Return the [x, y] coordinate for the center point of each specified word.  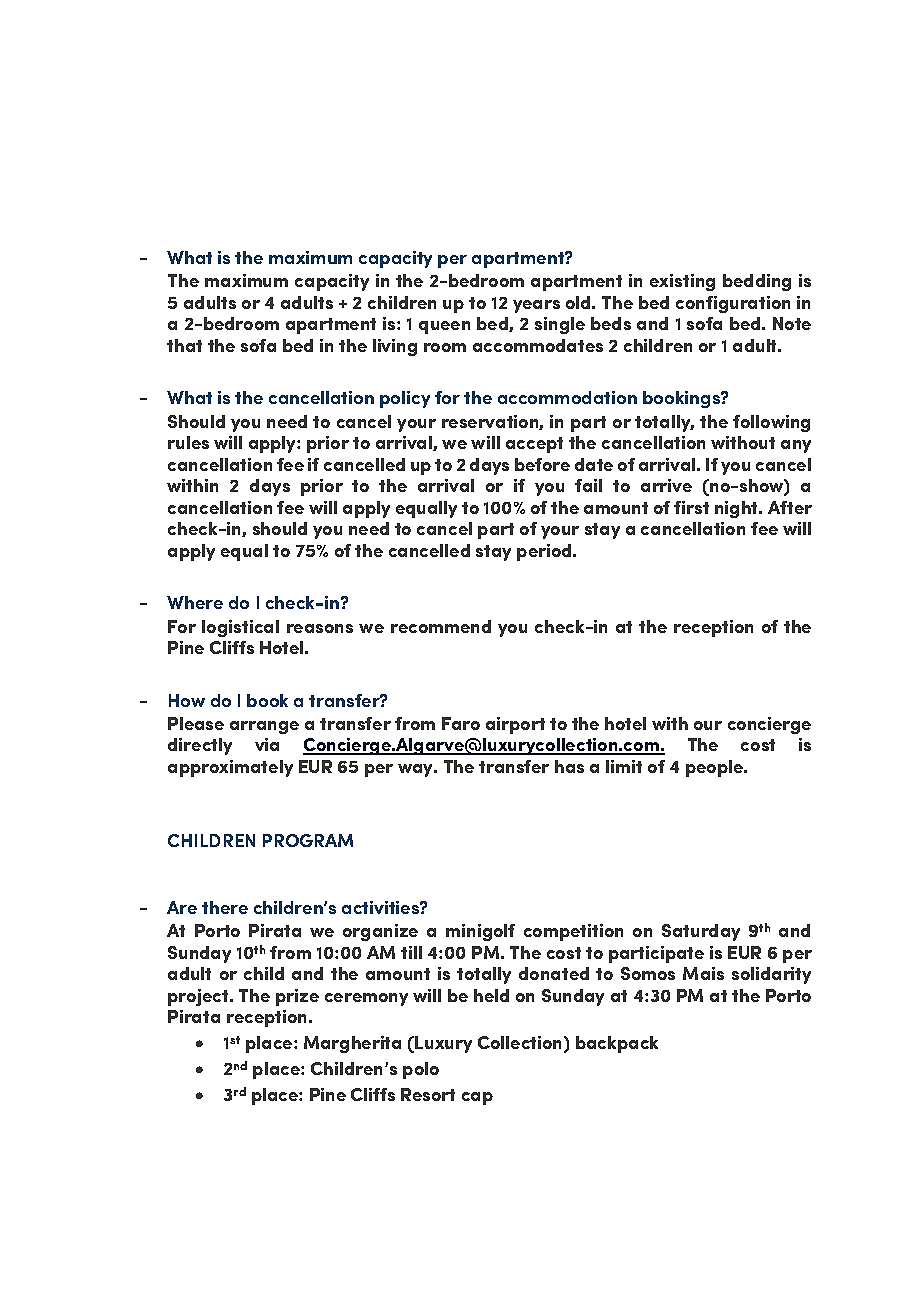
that [184, 345]
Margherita [352, 1044]
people [716, 768]
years [536, 306]
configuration [733, 304]
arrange [264, 727]
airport [515, 725]
